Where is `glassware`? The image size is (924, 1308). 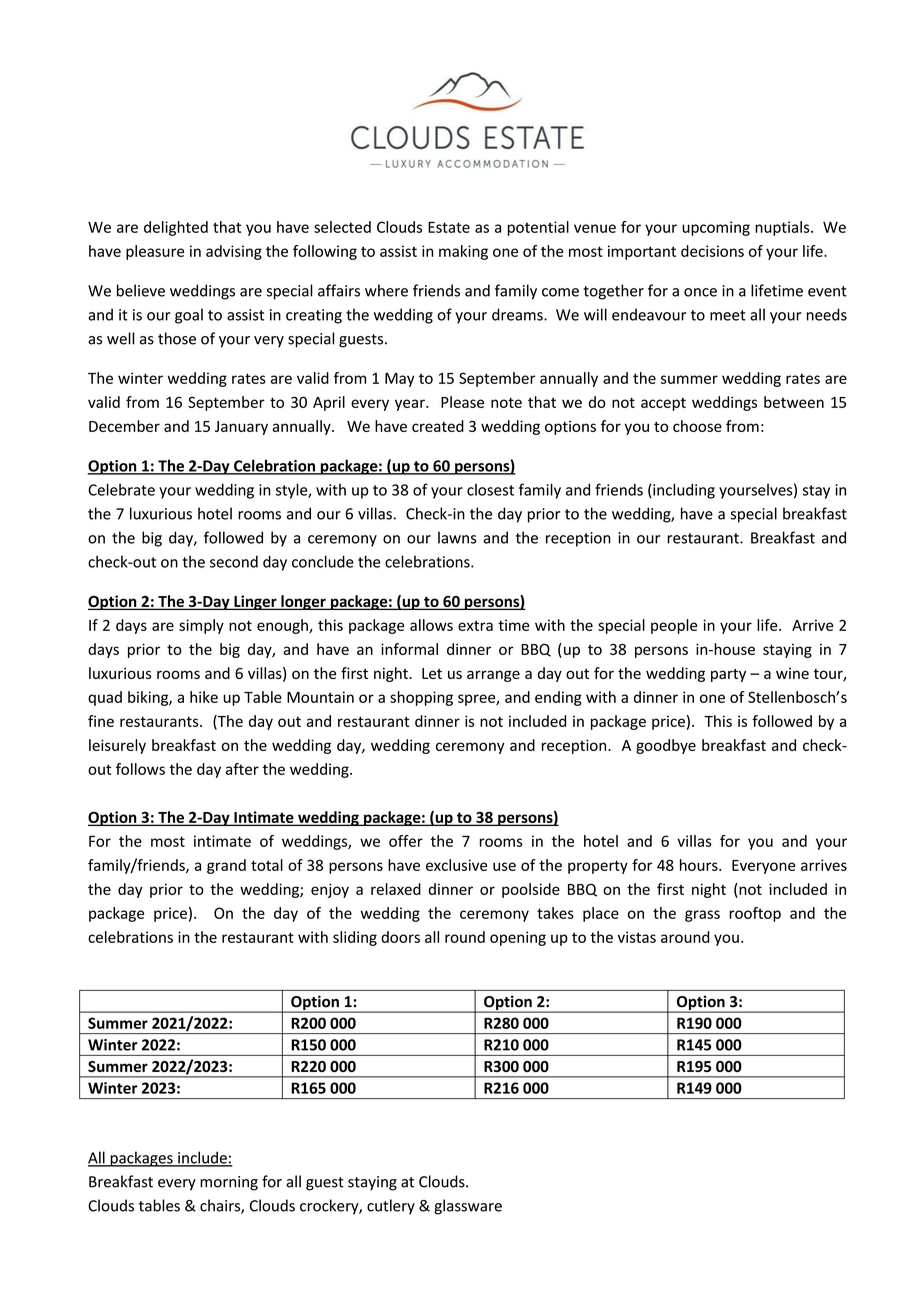
glassware is located at coordinates (468, 1207).
